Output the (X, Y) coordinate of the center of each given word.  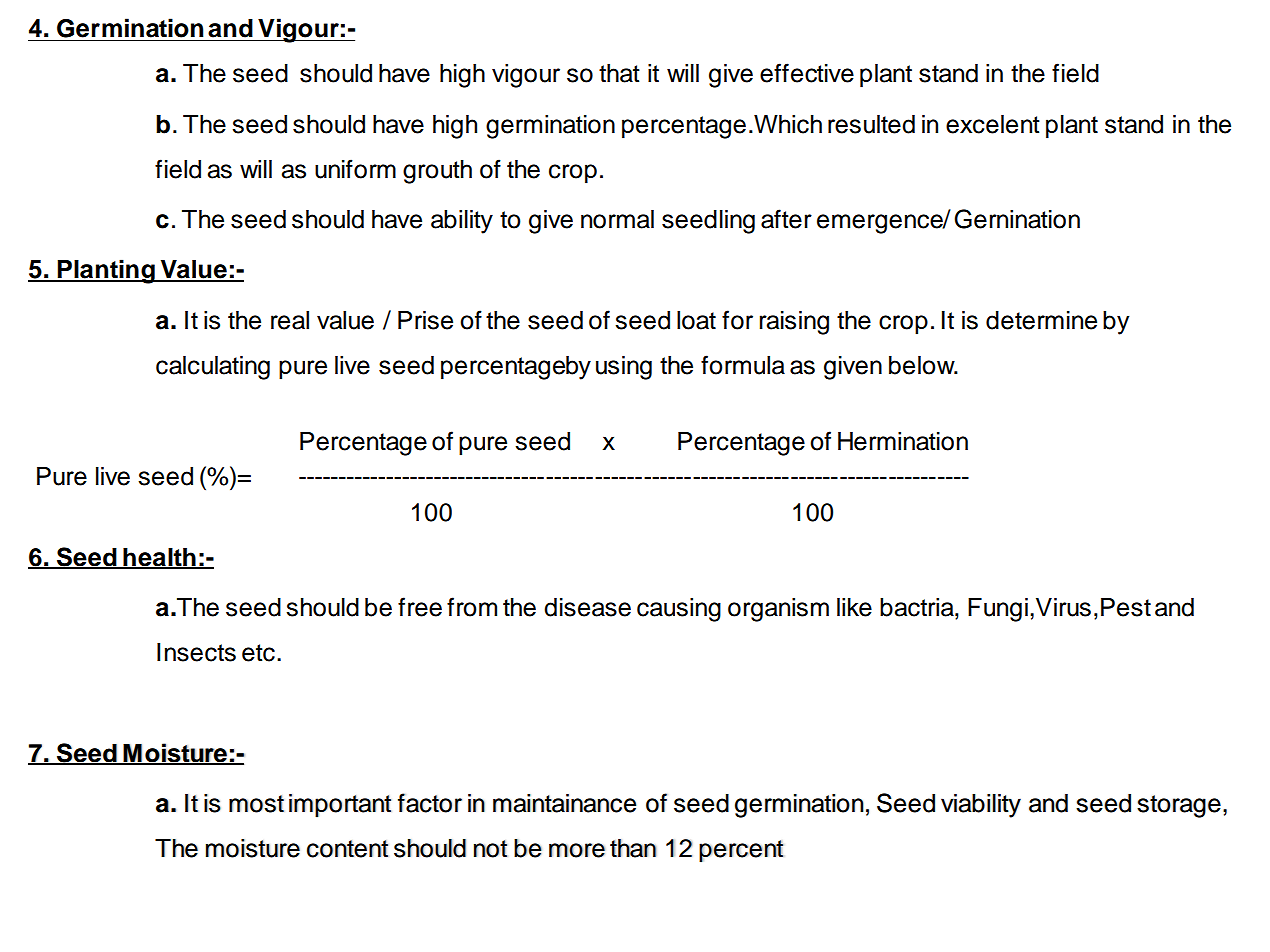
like (854, 607)
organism (778, 610)
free (420, 607)
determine (1041, 320)
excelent (993, 124)
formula (743, 365)
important (340, 806)
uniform (355, 169)
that (619, 73)
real (290, 320)
